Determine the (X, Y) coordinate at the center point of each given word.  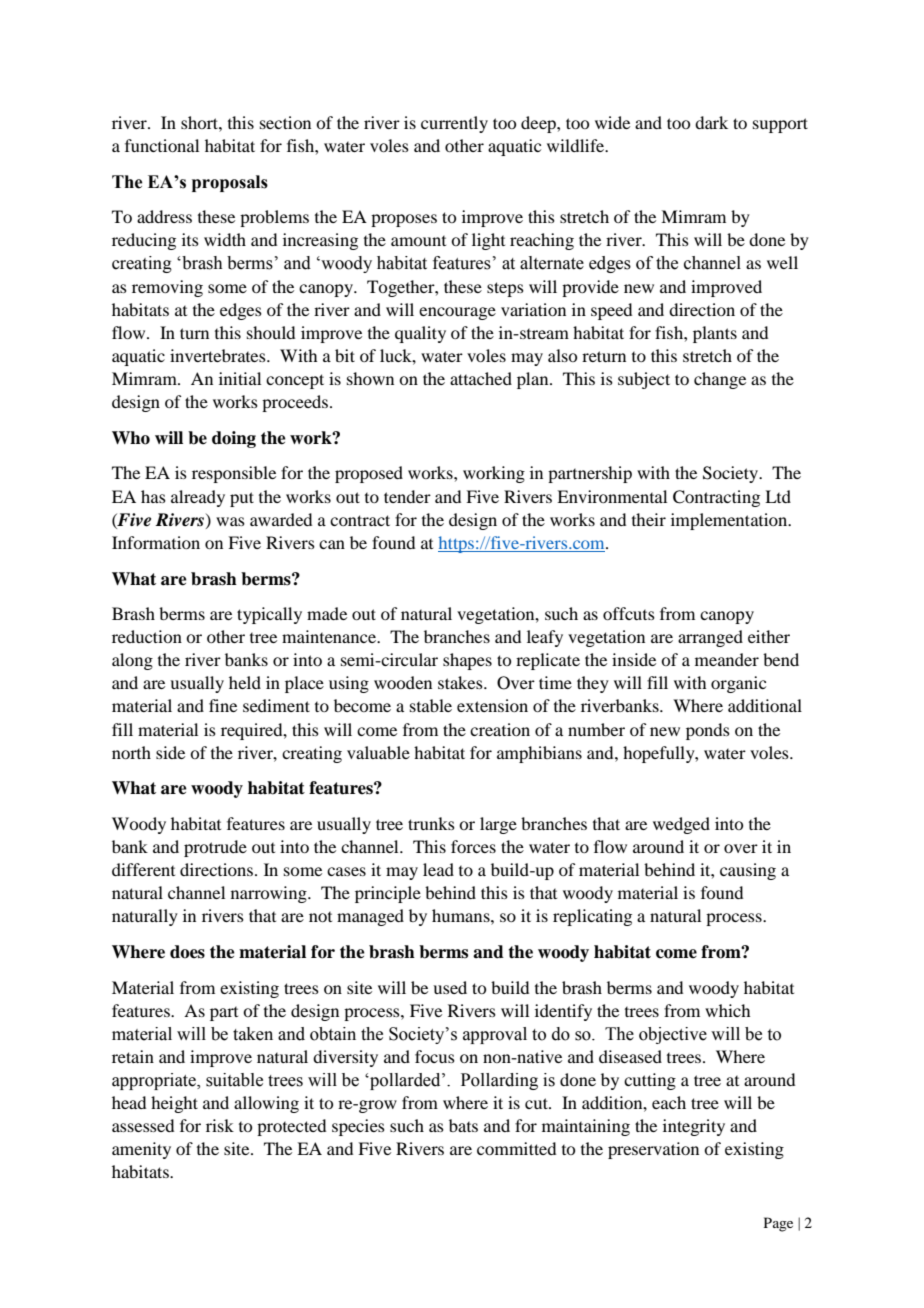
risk (220, 1125)
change (720, 380)
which (727, 1010)
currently (454, 124)
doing (234, 439)
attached (481, 378)
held (245, 682)
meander (727, 659)
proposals (230, 183)
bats (463, 1125)
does (187, 952)
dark (711, 122)
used (450, 987)
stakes (461, 682)
